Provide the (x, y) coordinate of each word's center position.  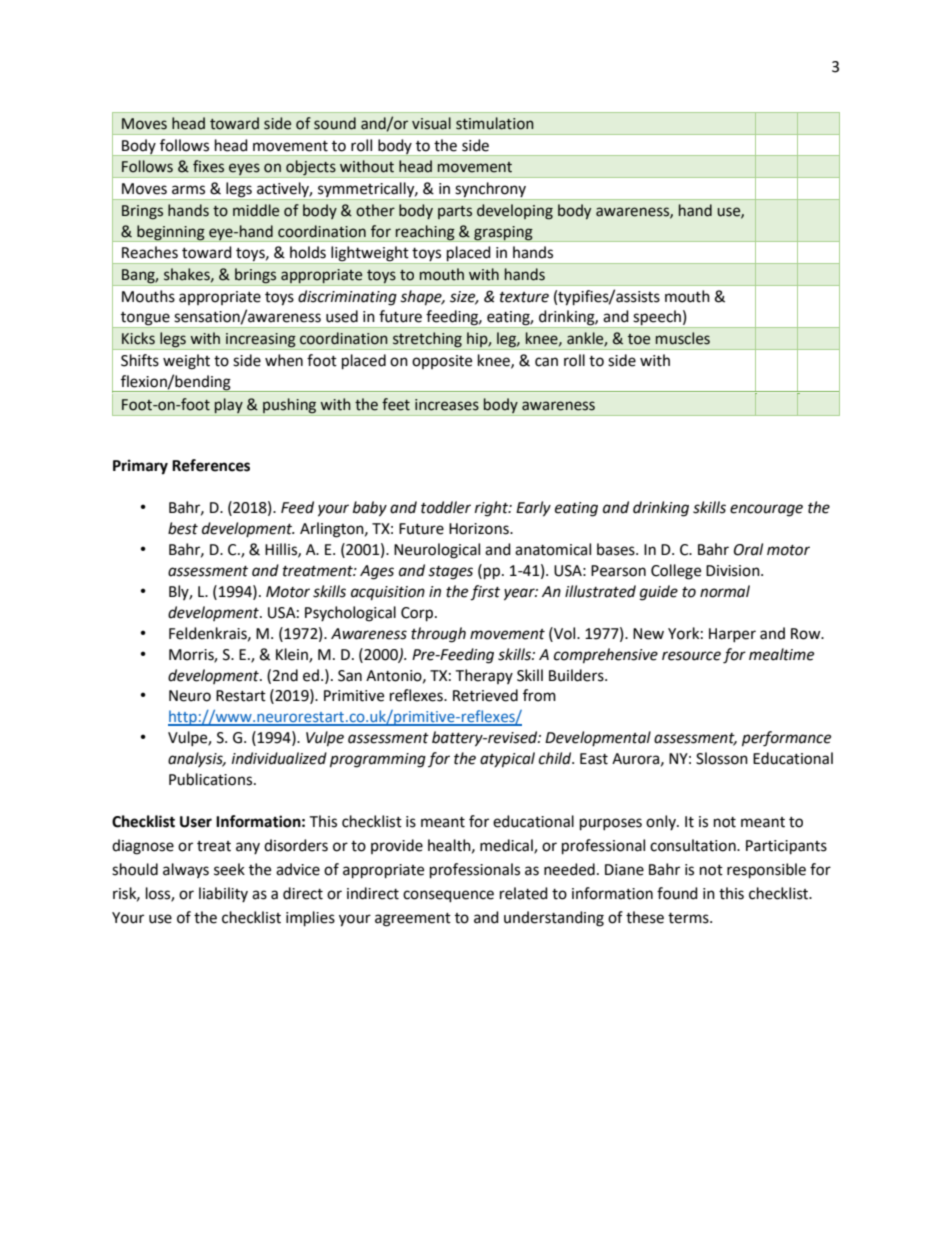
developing (515, 212)
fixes (208, 166)
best (183, 528)
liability (223, 894)
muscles (683, 338)
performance (786, 739)
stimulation (495, 123)
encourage (766, 510)
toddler (446, 507)
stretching (427, 341)
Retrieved (485, 695)
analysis (196, 759)
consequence (448, 896)
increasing (261, 341)
